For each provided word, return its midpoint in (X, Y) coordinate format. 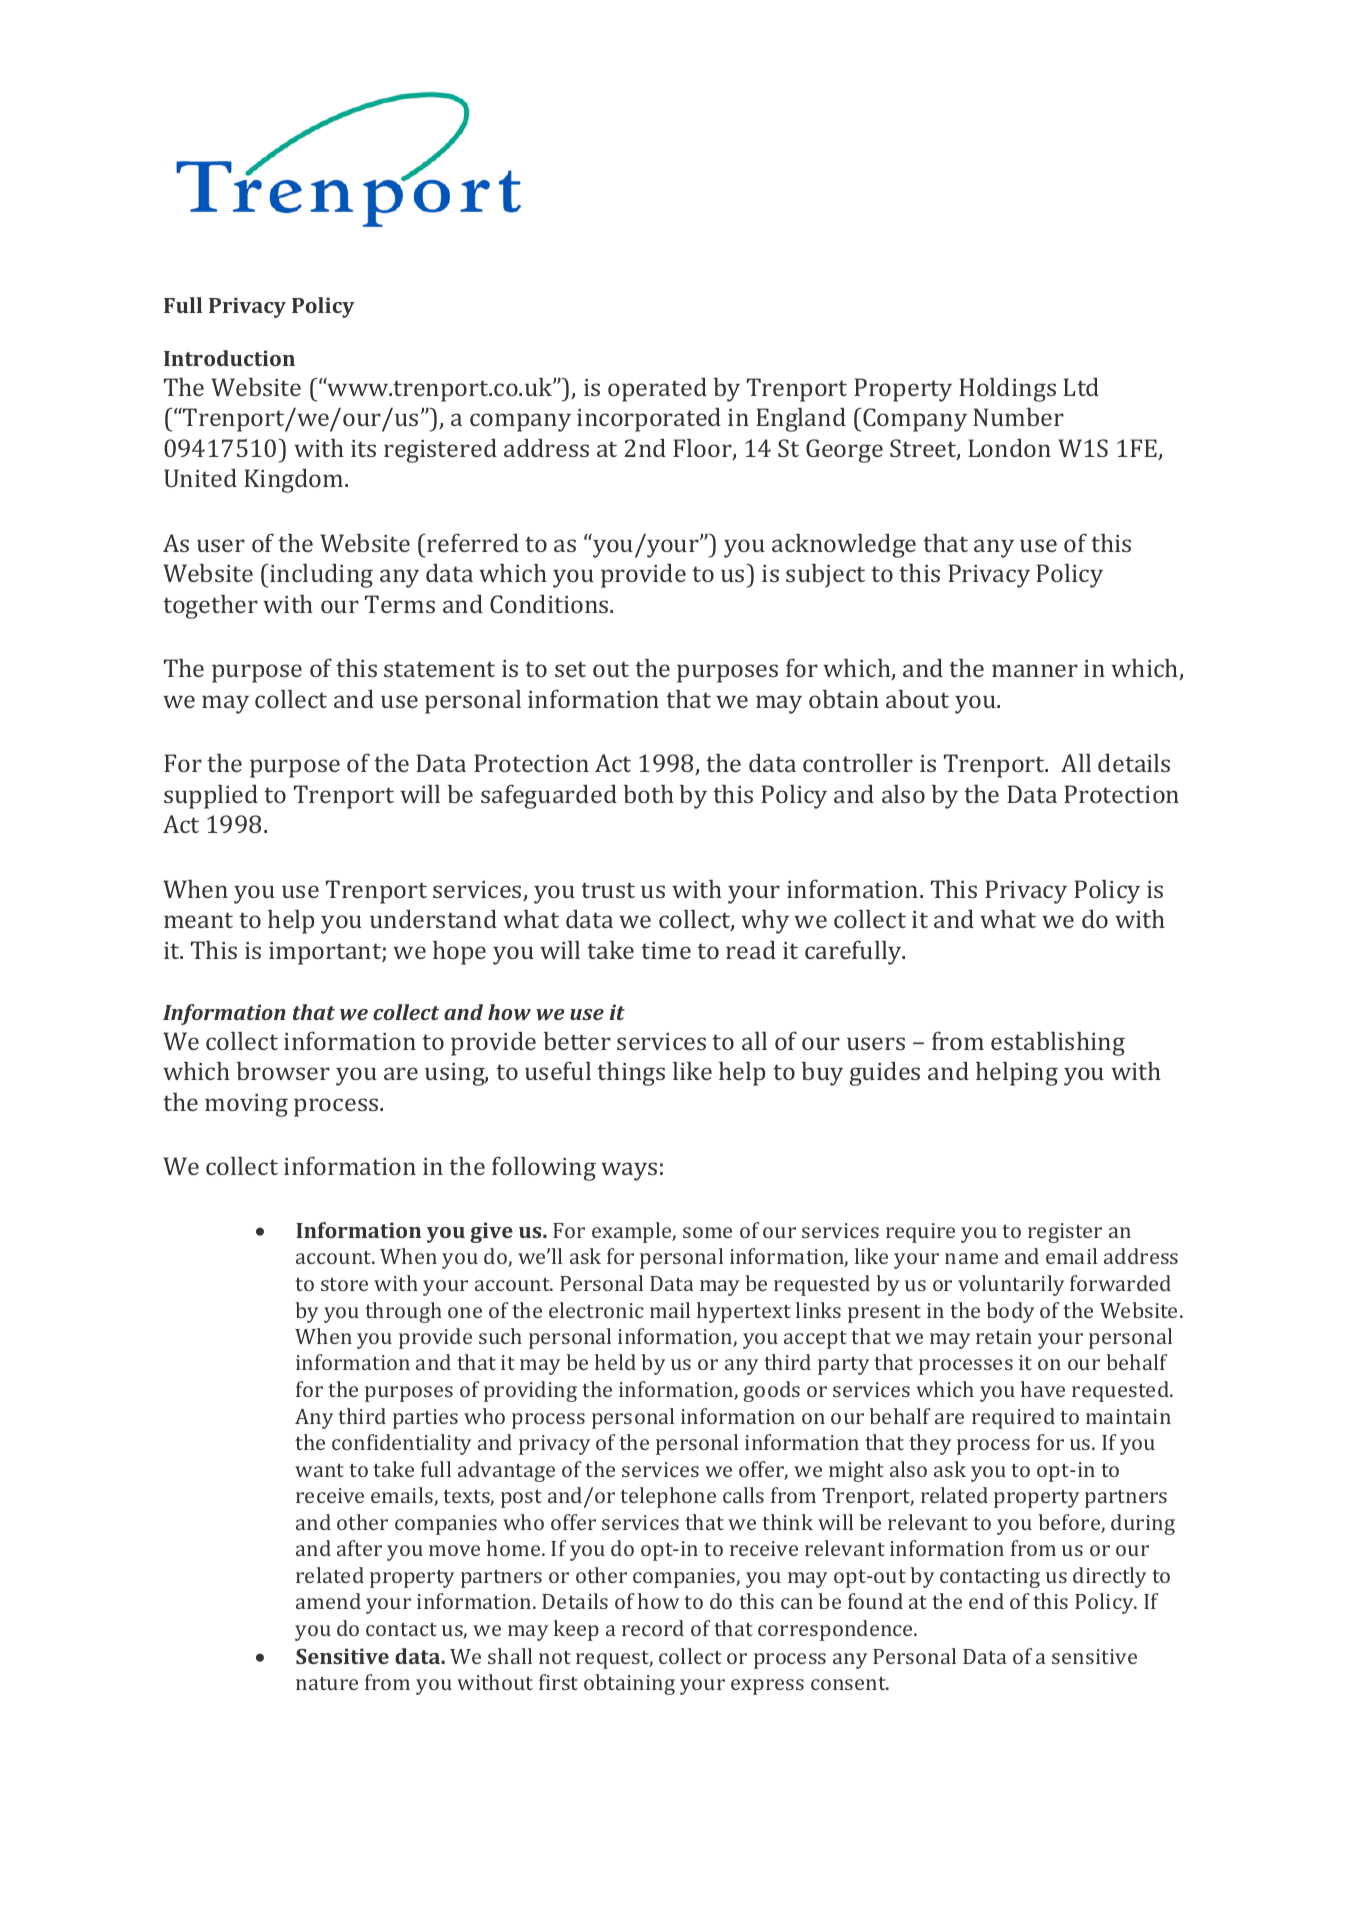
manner (1035, 670)
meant (198, 920)
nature (327, 1683)
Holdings (1007, 390)
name (971, 1258)
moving (246, 1105)
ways (629, 1171)
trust (608, 890)
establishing (1058, 1044)
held (615, 1362)
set (570, 669)
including (320, 576)
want (319, 1470)
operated (657, 390)
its (363, 448)
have (1043, 1389)
